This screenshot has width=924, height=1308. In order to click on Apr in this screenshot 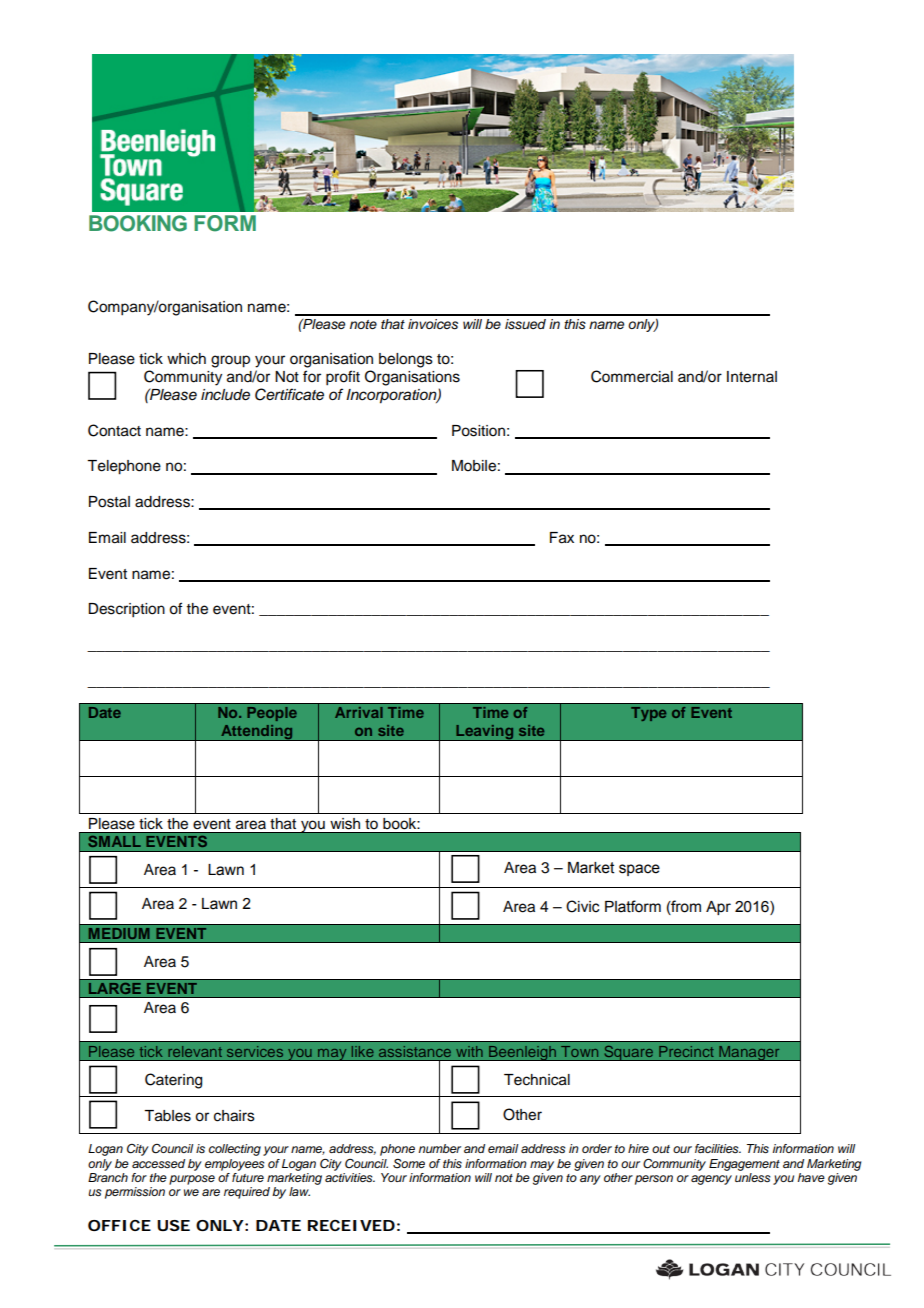, I will do `click(718, 908)`.
